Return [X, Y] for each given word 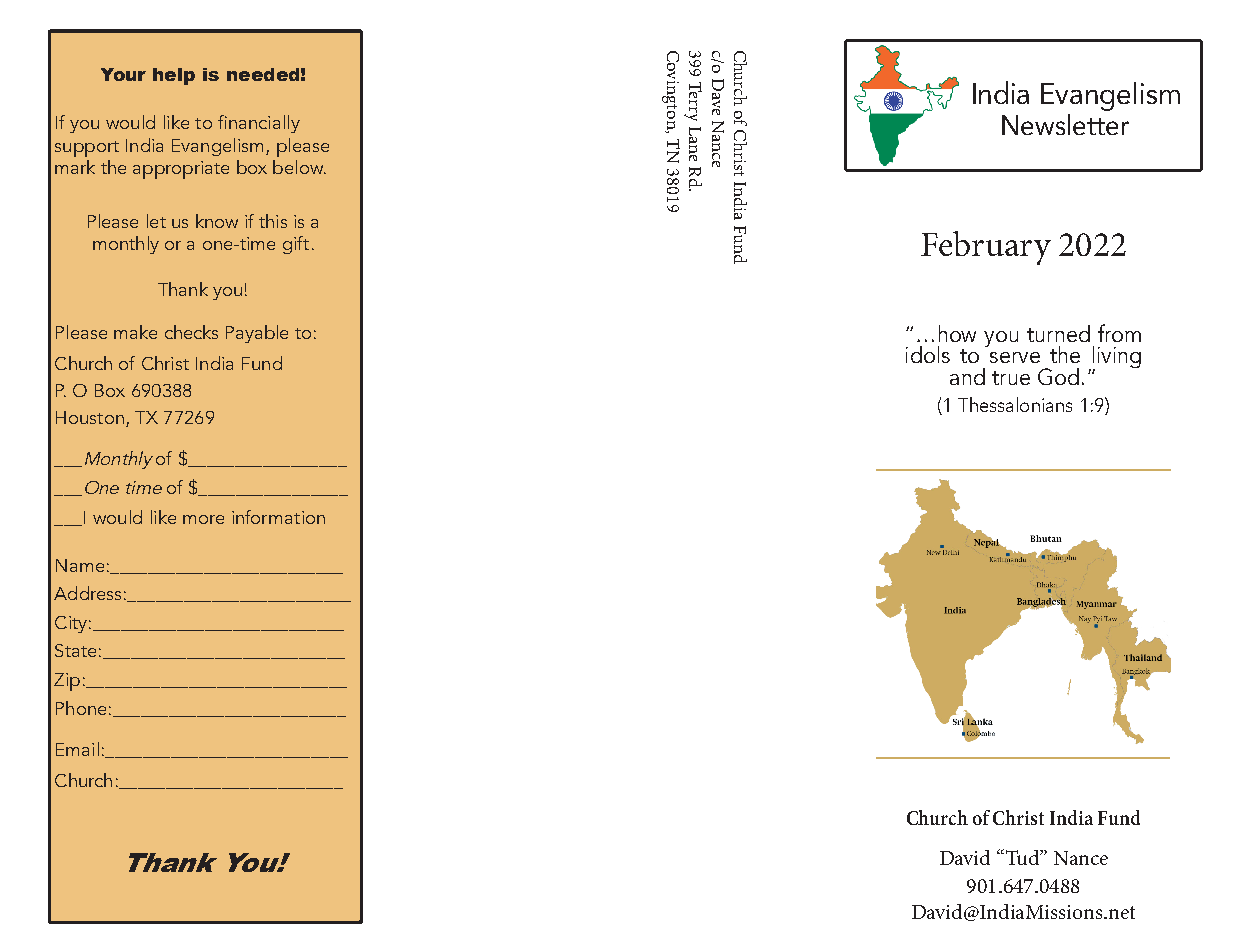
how [957, 333]
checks [191, 332]
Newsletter [1065, 124]
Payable [257, 334]
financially [259, 124]
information [278, 517]
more [203, 519]
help [174, 76]
